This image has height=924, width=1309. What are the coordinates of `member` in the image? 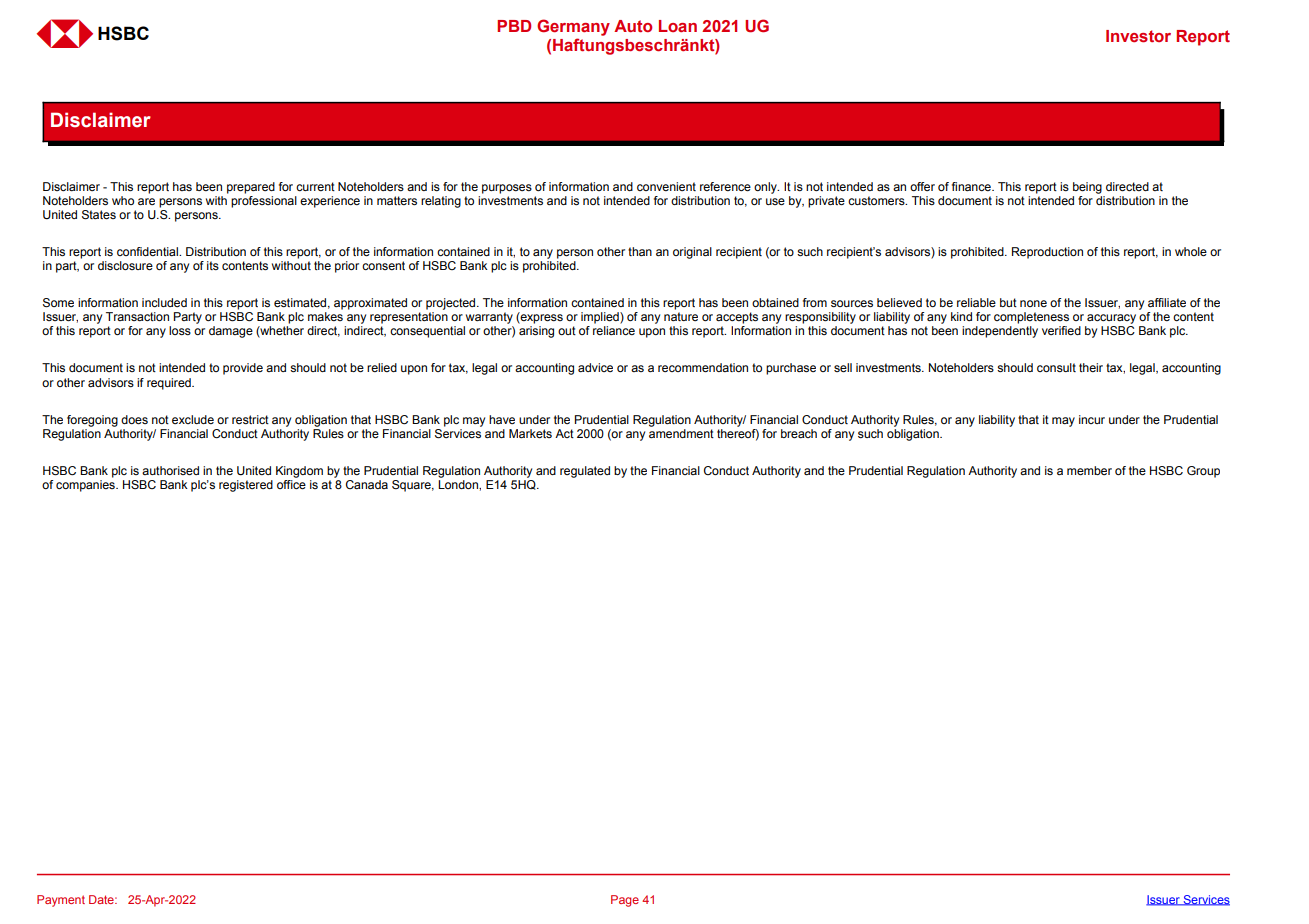 It's located at (1089, 470).
